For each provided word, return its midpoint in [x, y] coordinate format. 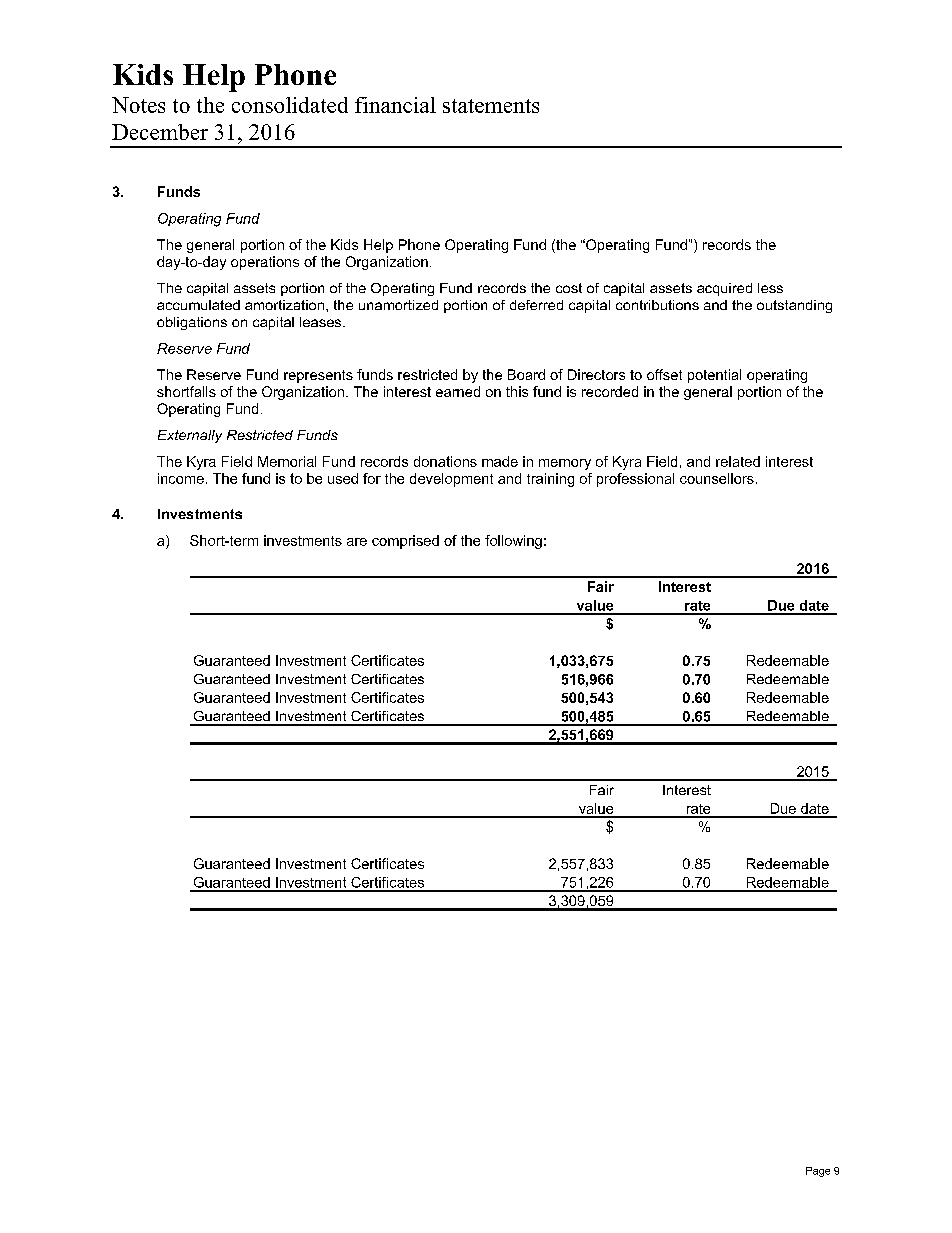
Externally [190, 436]
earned [458, 391]
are [357, 542]
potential [714, 376]
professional [635, 480]
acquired [724, 289]
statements [491, 106]
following [513, 542]
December [160, 132]
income [181, 478]
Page [818, 1172]
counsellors [717, 478]
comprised [405, 542]
